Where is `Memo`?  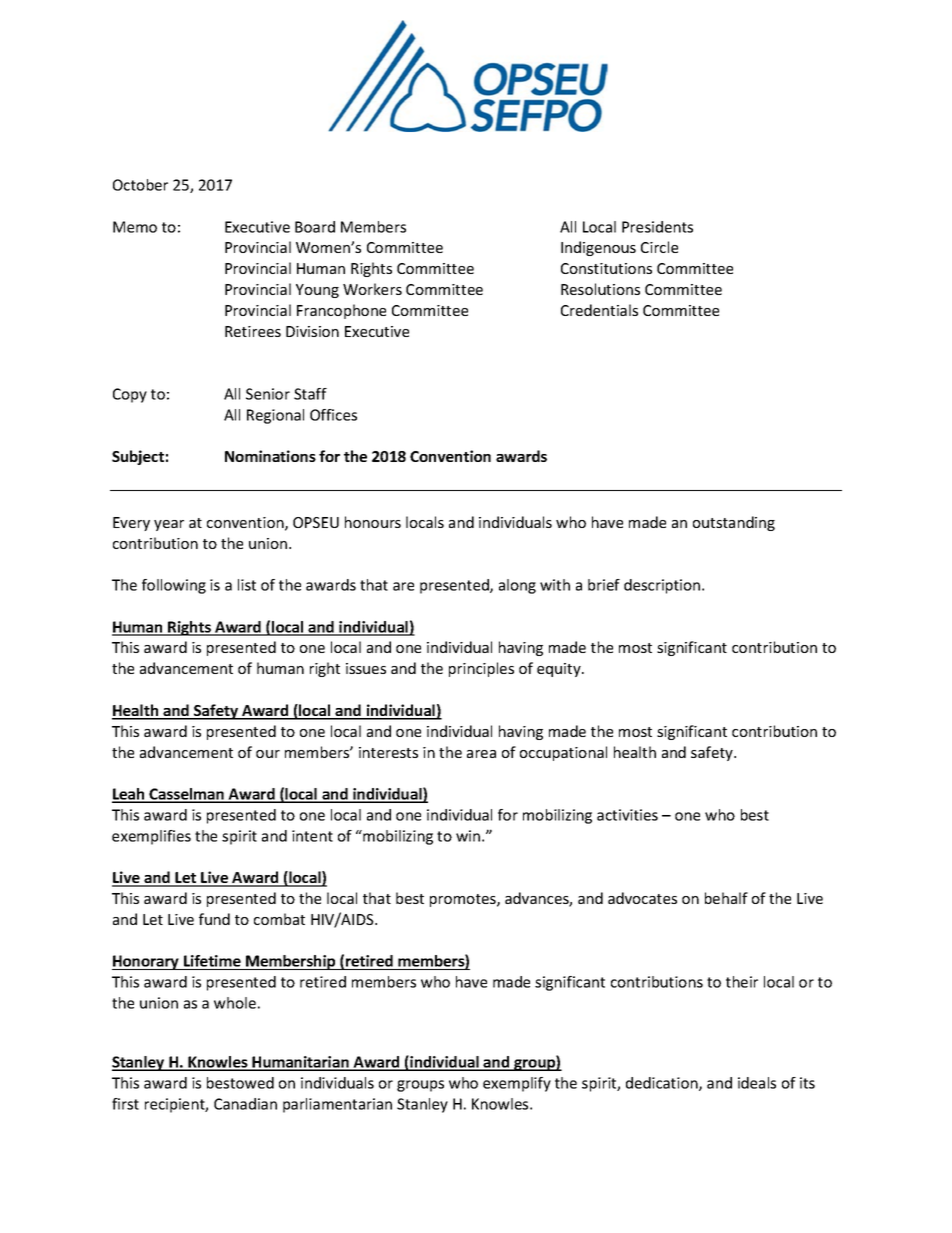 Memo is located at coordinates (135, 227).
